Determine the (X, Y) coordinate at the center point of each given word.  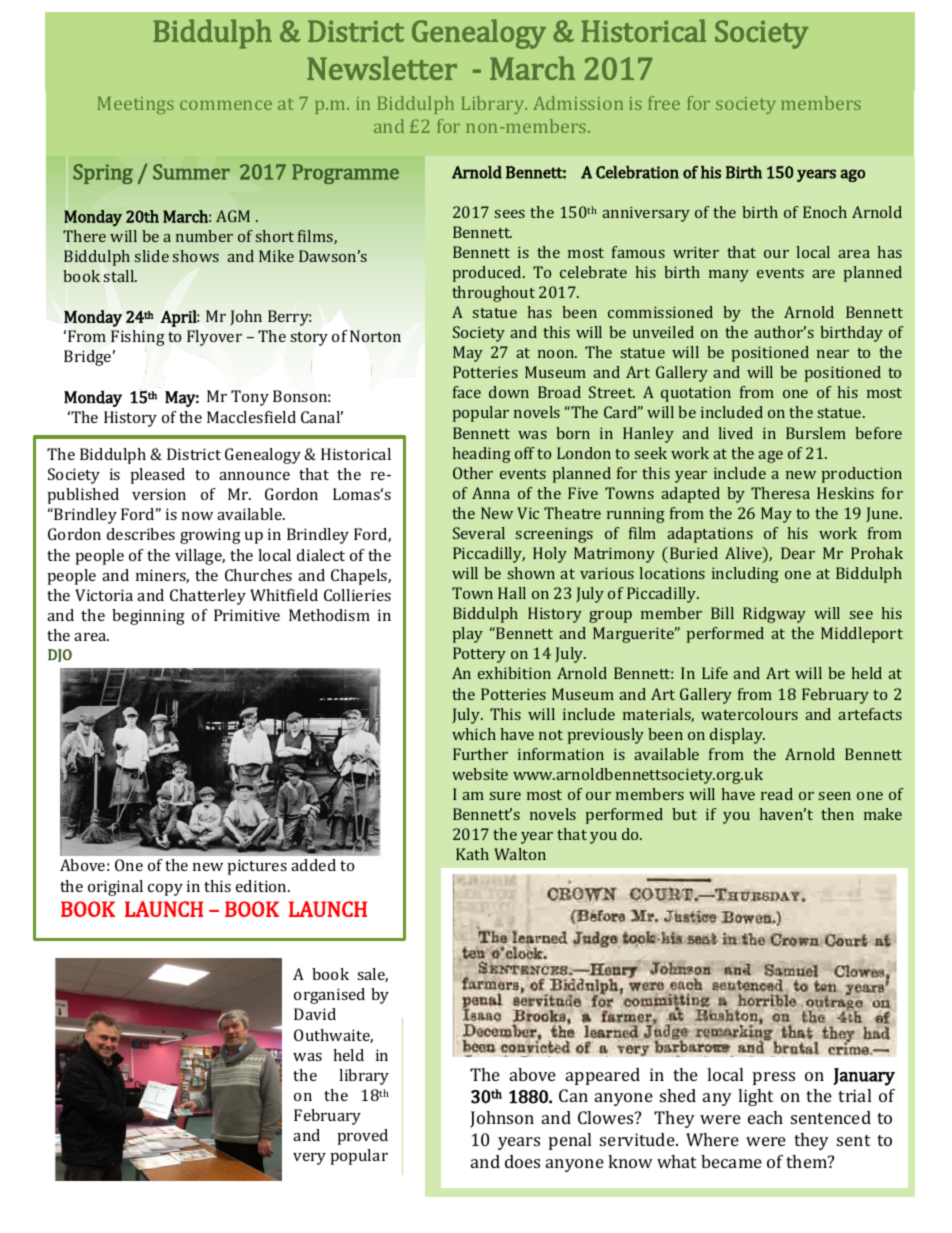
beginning (148, 617)
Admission (578, 103)
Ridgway (774, 615)
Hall (512, 593)
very (309, 1159)
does (522, 1161)
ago (852, 175)
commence (226, 105)
